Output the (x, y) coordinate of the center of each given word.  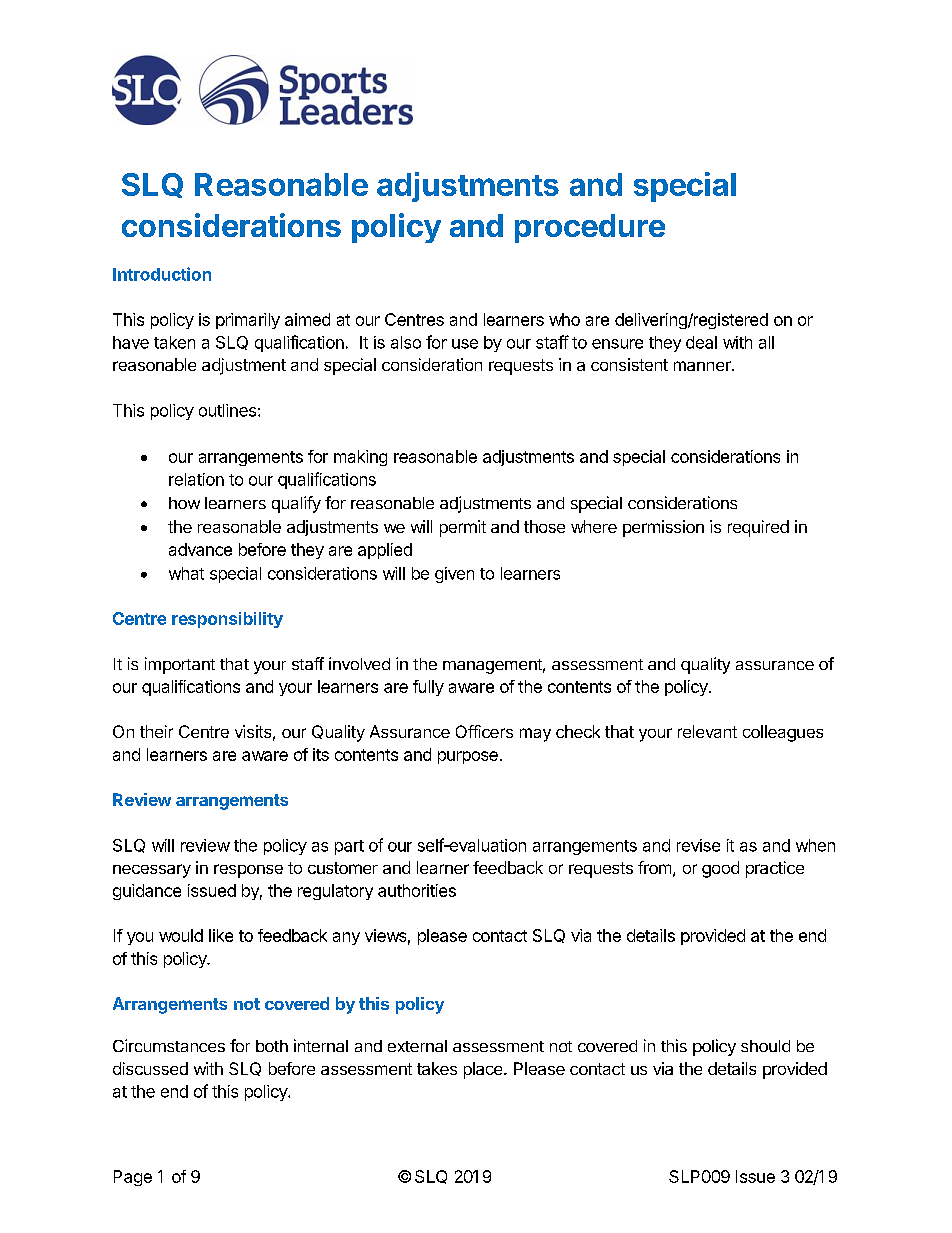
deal (701, 342)
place (484, 1070)
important (180, 665)
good (720, 869)
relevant (707, 731)
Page (133, 1178)
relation (196, 479)
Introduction (162, 274)
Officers (484, 731)
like (221, 935)
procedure (590, 228)
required (758, 528)
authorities (417, 890)
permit (463, 528)
